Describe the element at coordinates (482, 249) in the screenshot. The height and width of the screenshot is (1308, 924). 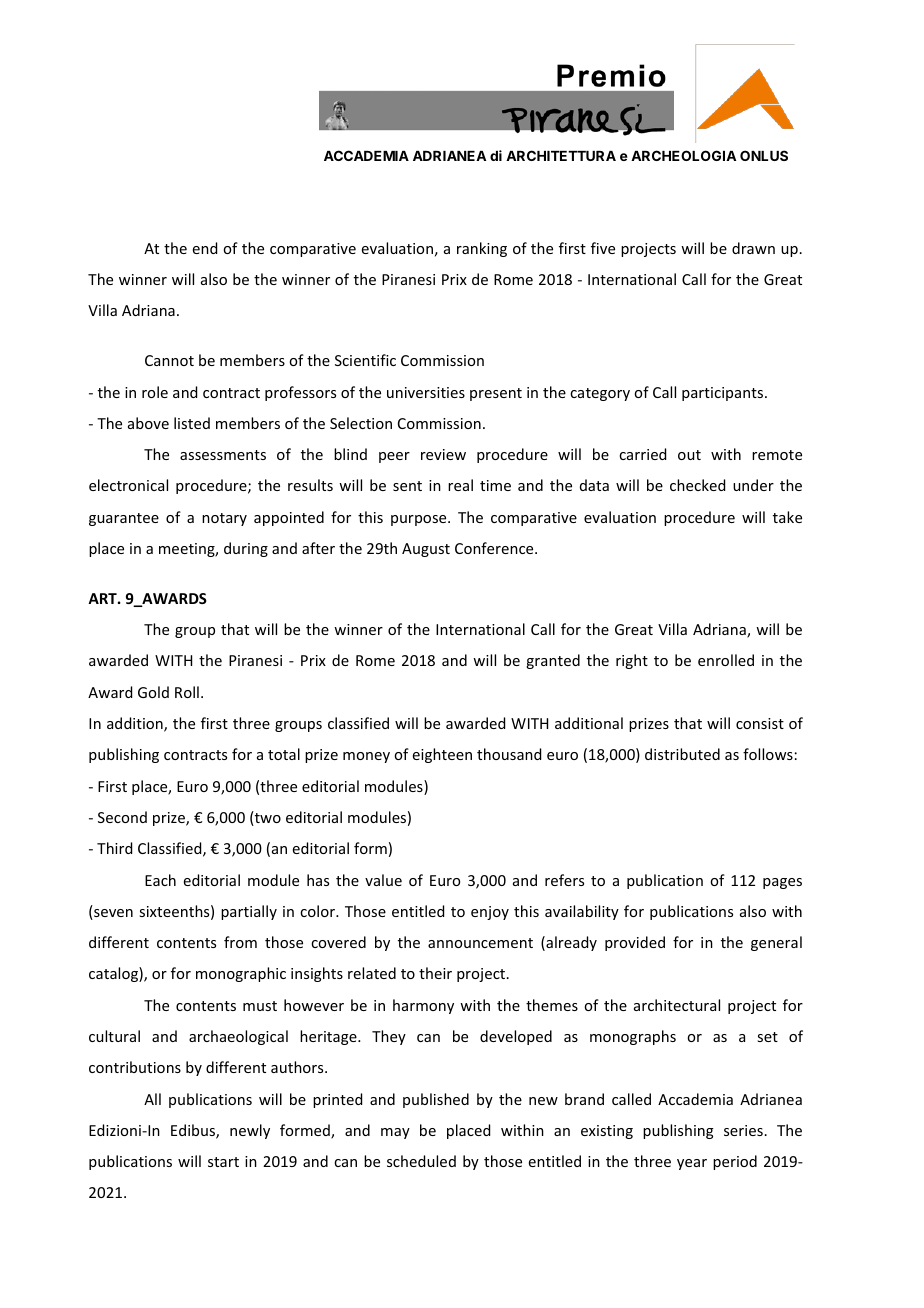
I see `ranking` at that location.
